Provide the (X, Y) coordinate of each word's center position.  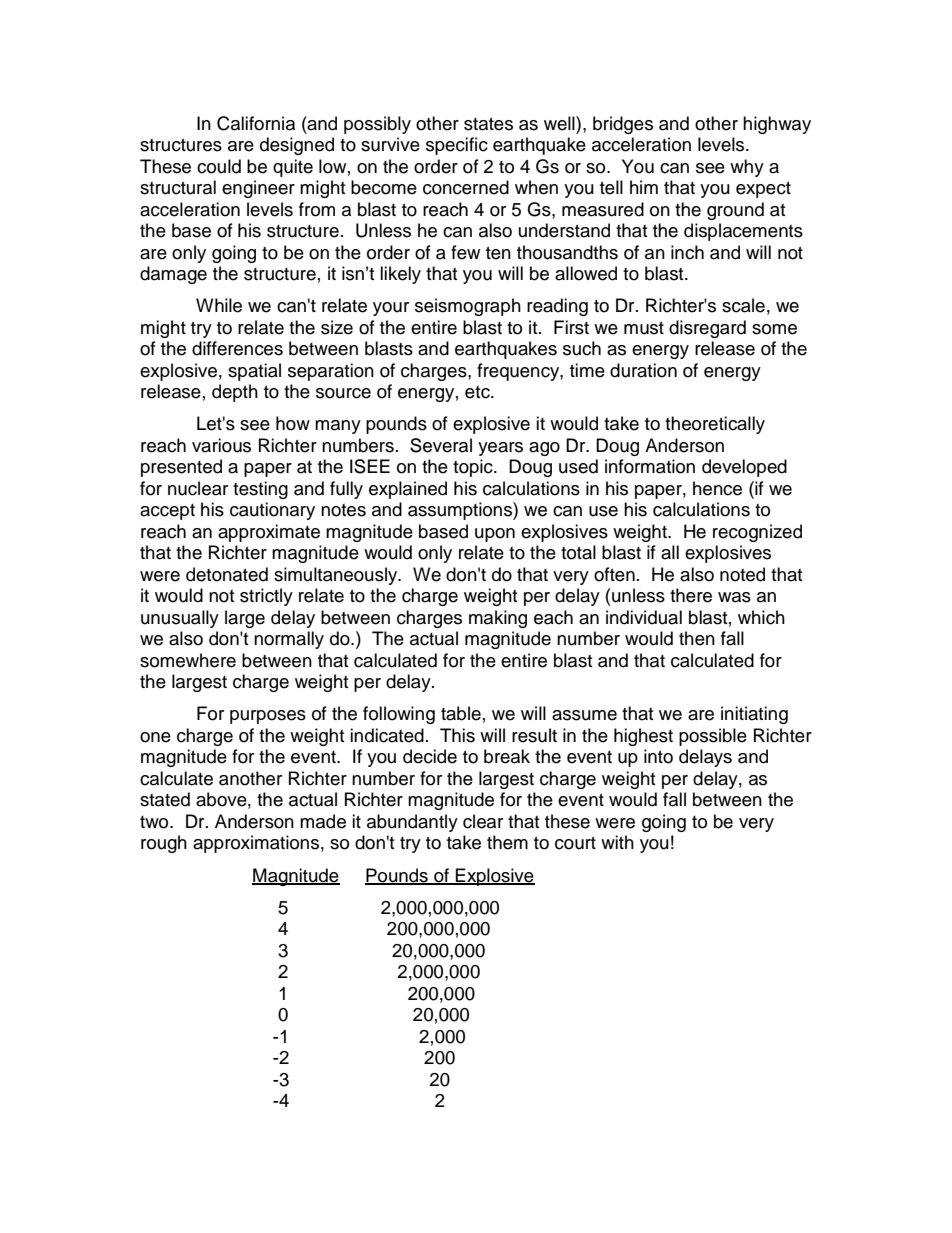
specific (457, 146)
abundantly (412, 823)
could (219, 166)
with (617, 842)
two (155, 822)
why (747, 168)
